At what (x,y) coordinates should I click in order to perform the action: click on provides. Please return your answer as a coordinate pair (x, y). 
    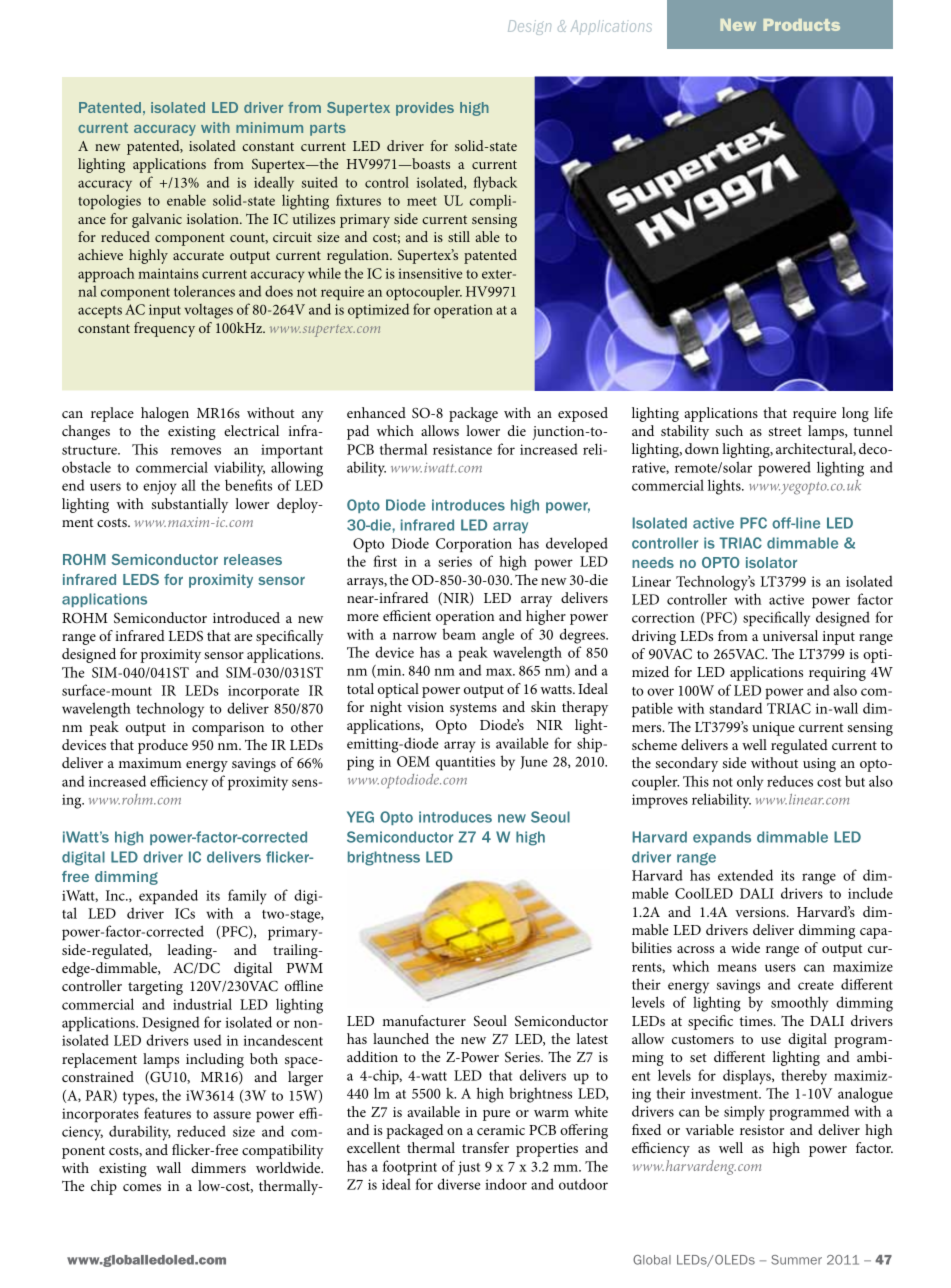
    Looking at the image, I should click on (425, 109).
